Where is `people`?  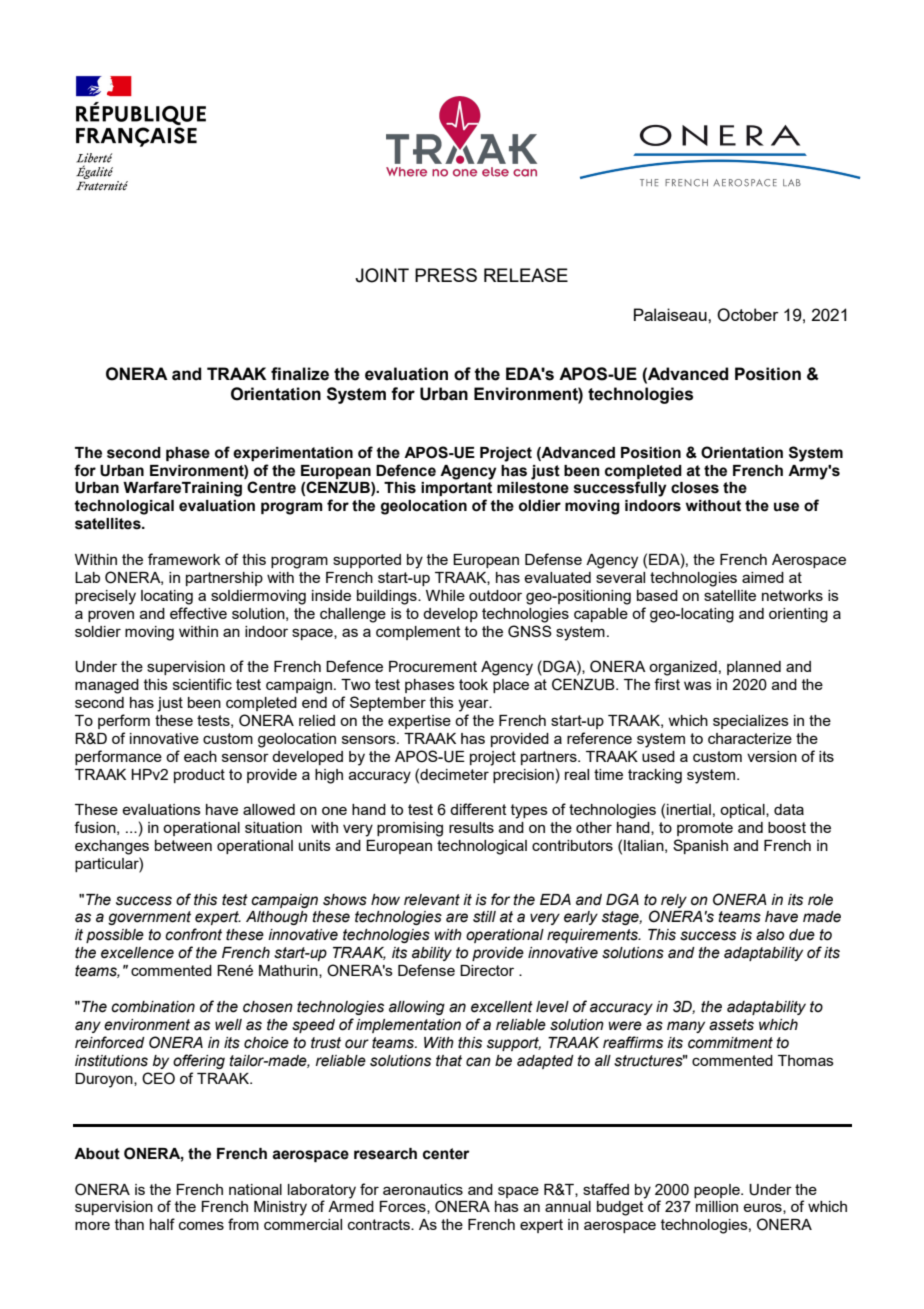
people is located at coordinates (718, 1191).
